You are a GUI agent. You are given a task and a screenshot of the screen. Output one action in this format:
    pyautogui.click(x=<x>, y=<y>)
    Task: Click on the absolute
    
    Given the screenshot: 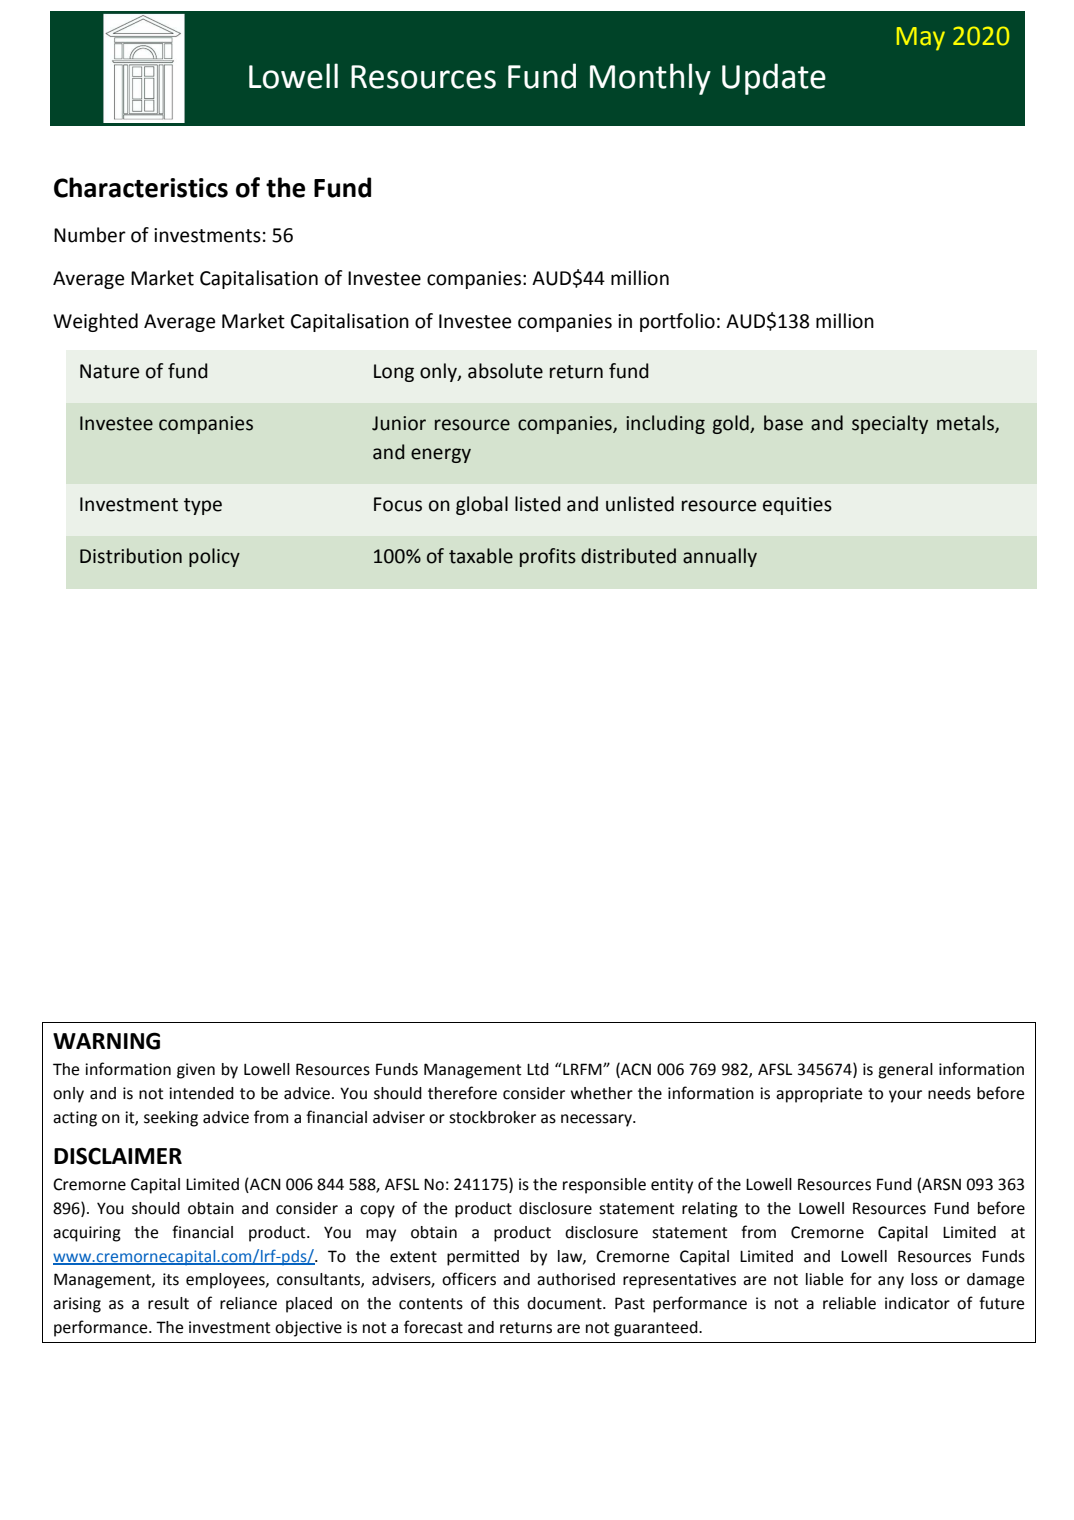 What is the action you would take?
    pyautogui.click(x=505, y=371)
